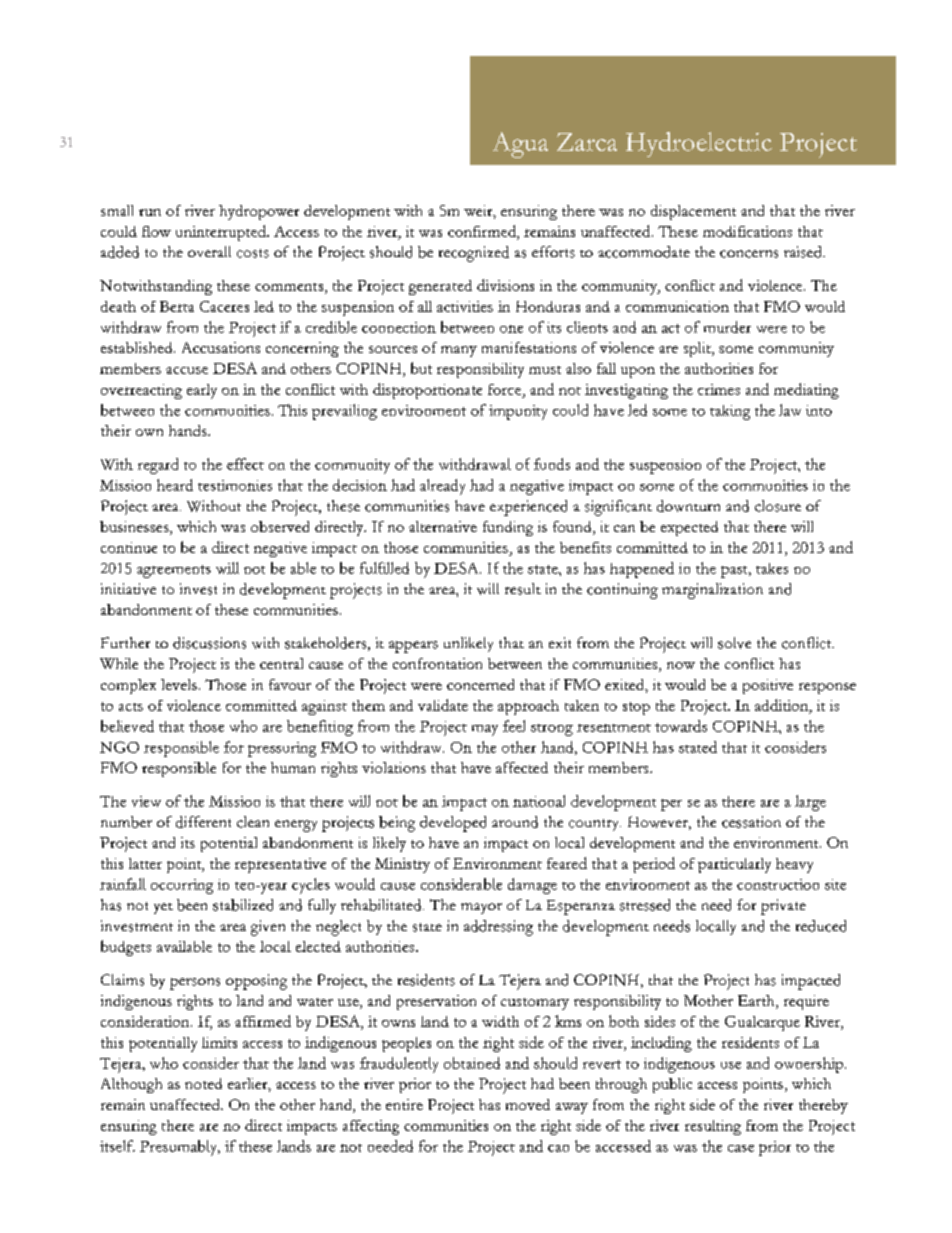  I want to click on discussions, so click(209, 643).
